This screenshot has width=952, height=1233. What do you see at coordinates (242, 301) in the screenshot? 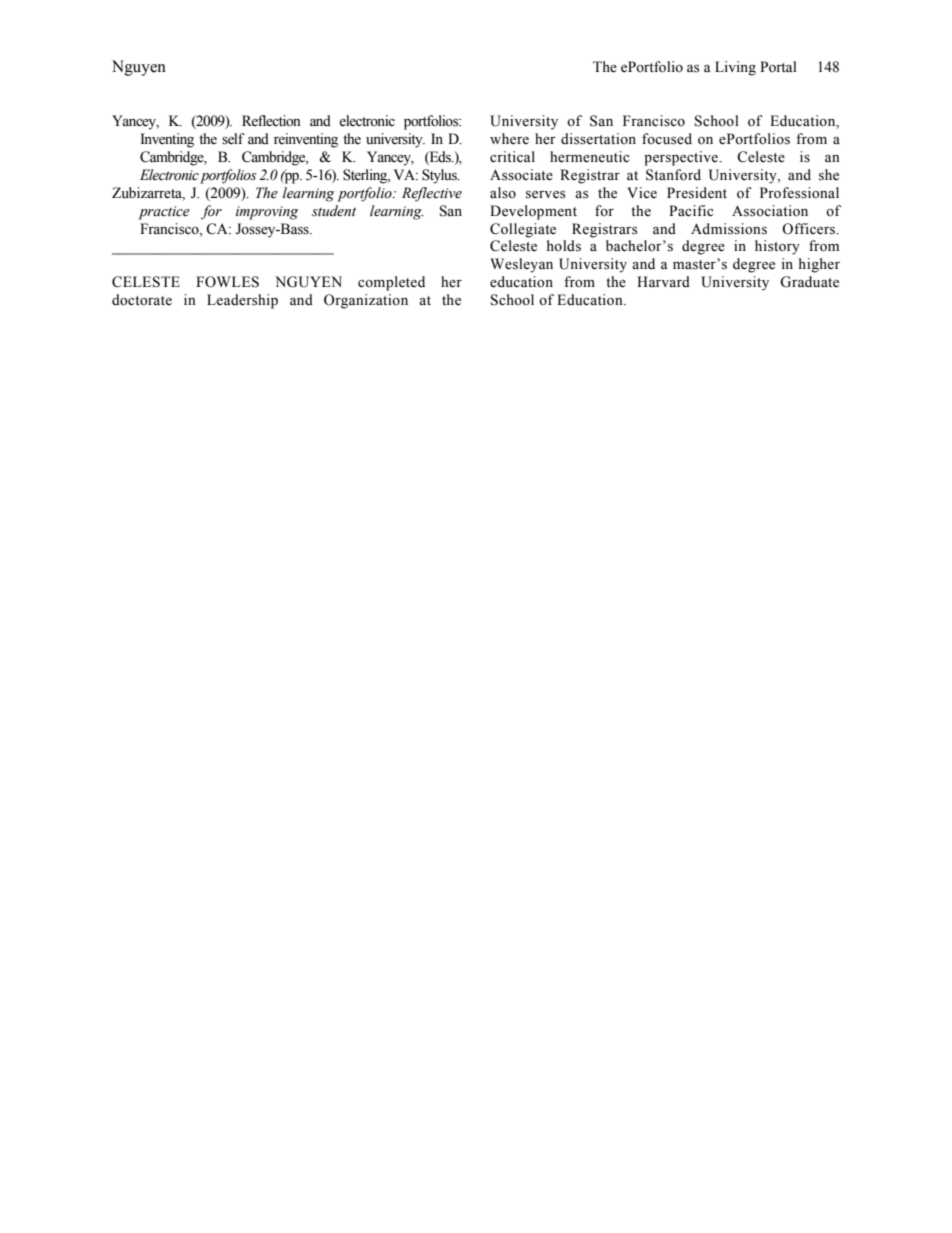
I see `Leadership` at bounding box center [242, 301].
